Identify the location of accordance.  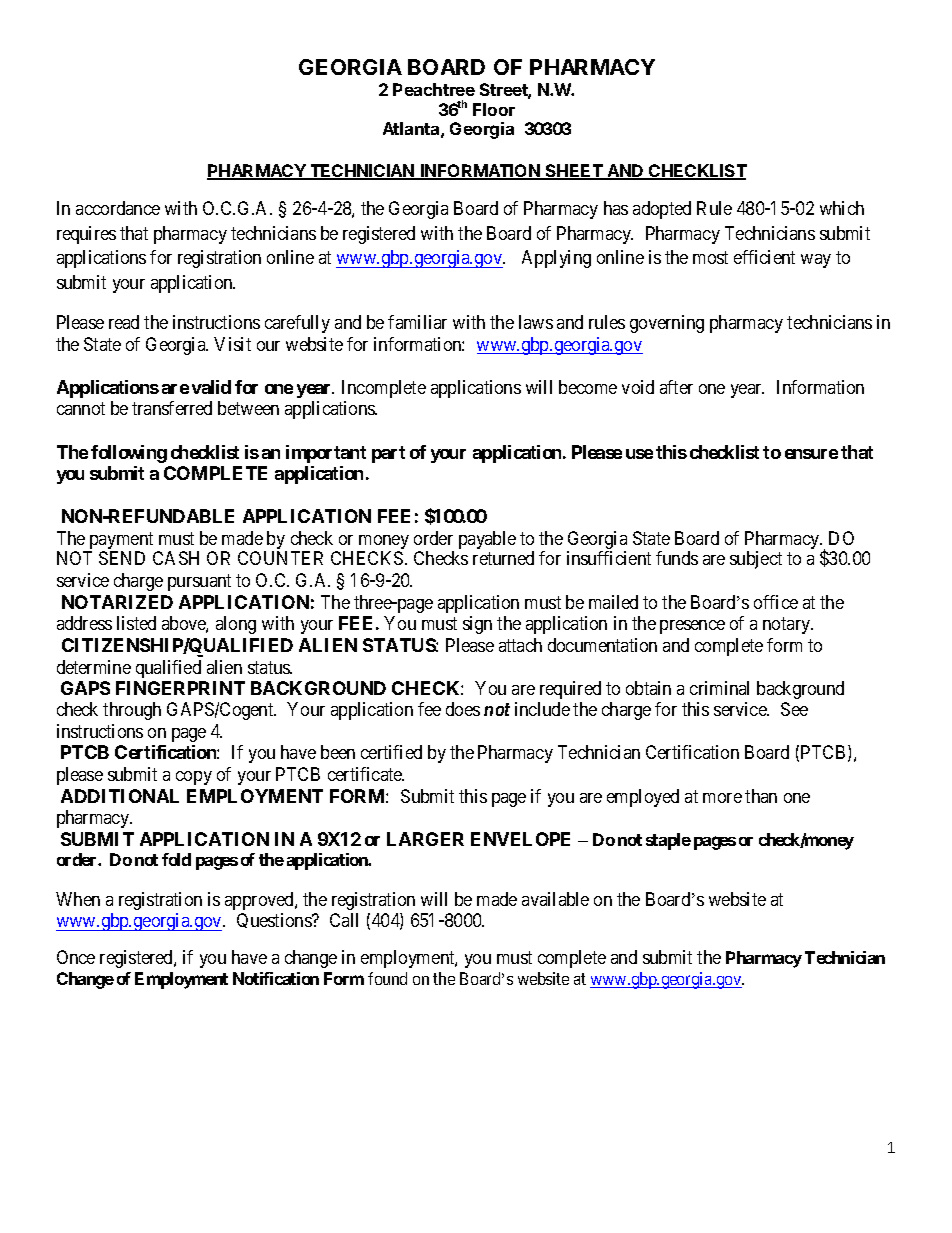
(118, 208).
